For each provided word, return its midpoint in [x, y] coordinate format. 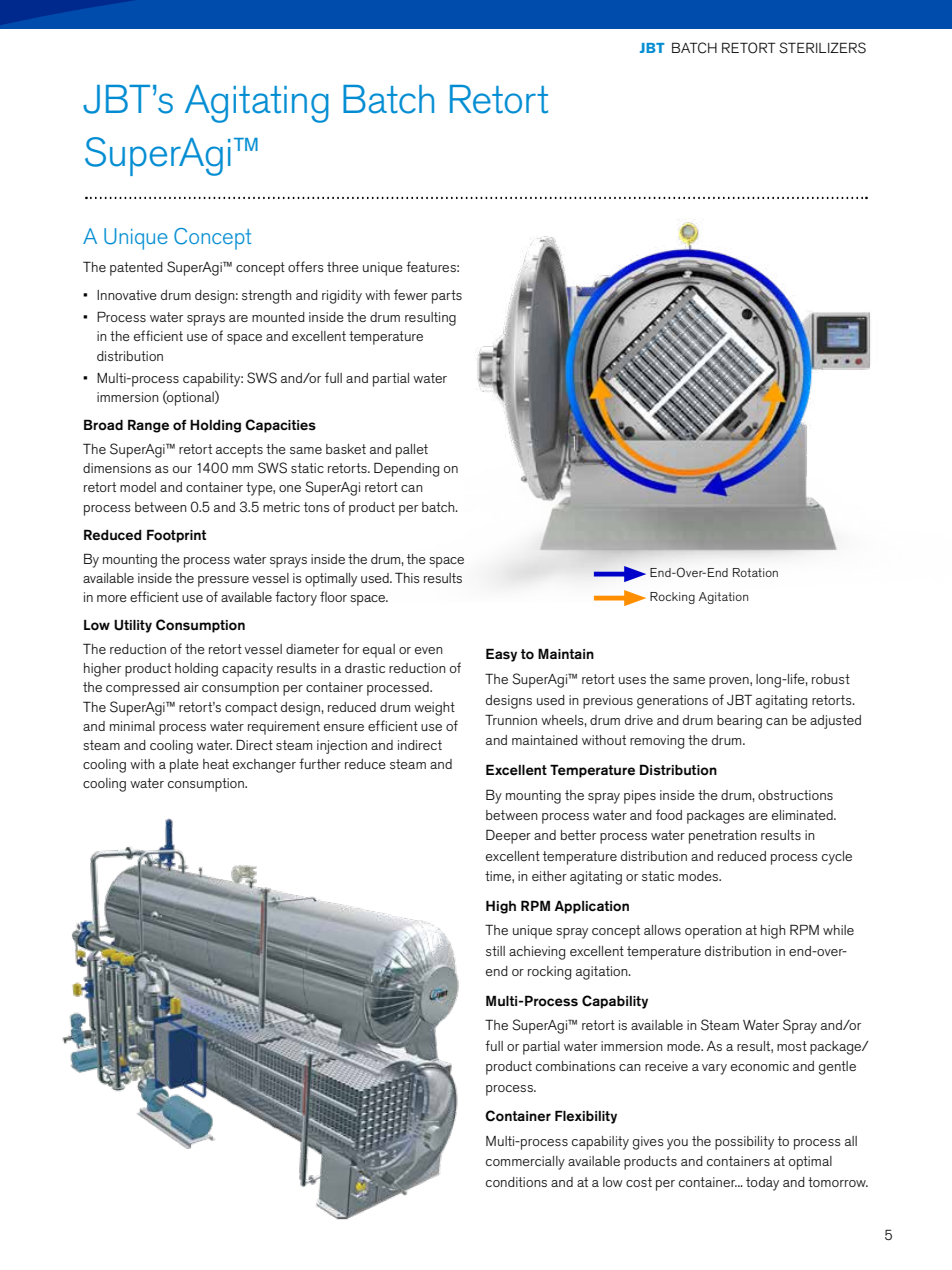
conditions [516, 1182]
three [343, 267]
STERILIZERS [822, 48]
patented [136, 269]
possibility [744, 1143]
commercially [525, 1163]
